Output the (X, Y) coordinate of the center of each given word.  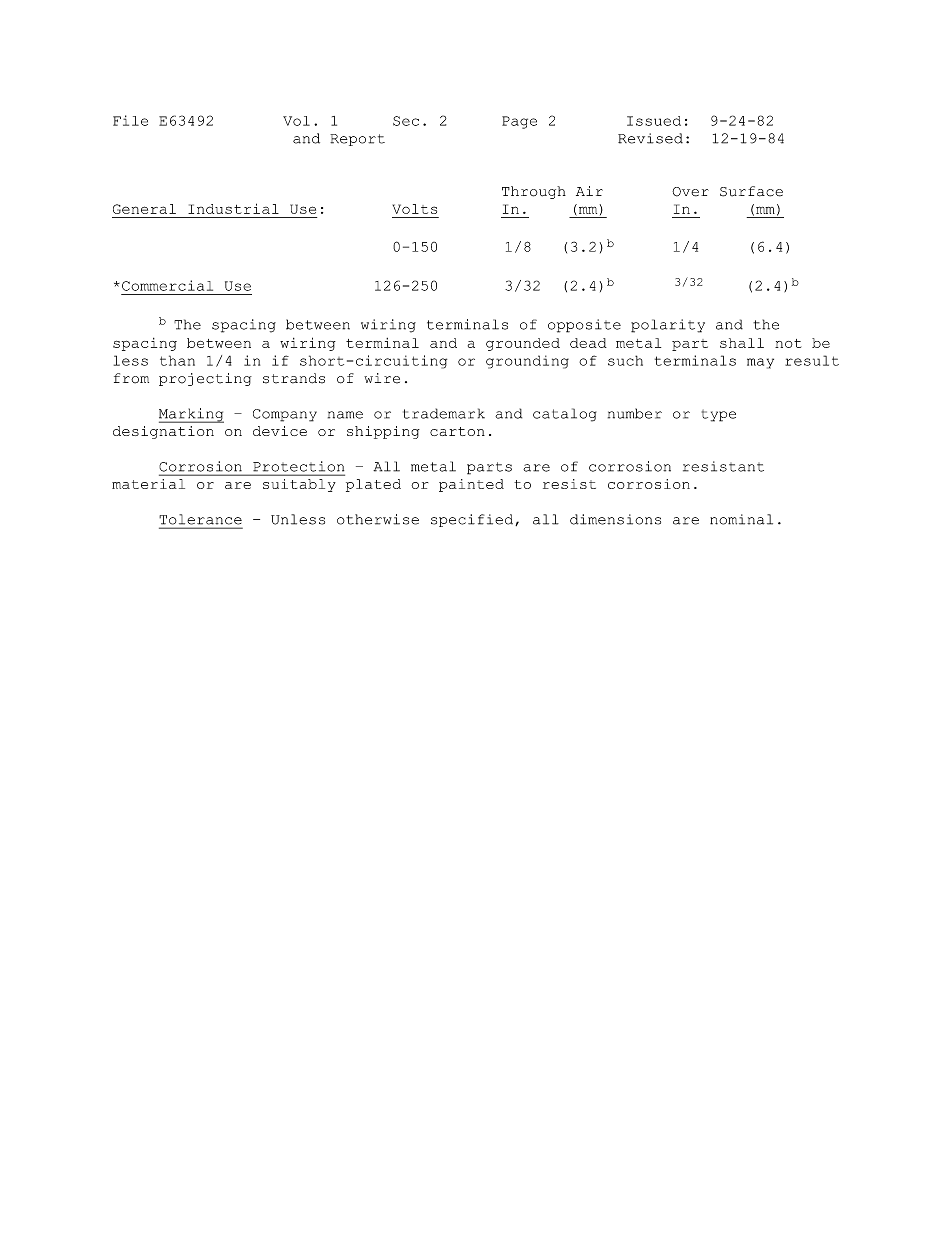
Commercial (167, 285)
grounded (523, 344)
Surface (751, 191)
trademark (444, 413)
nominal (741, 519)
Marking (191, 415)
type (719, 416)
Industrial (233, 208)
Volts (415, 209)
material (148, 484)
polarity (668, 326)
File (130, 120)
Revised (650, 138)
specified (473, 520)
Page (519, 122)
